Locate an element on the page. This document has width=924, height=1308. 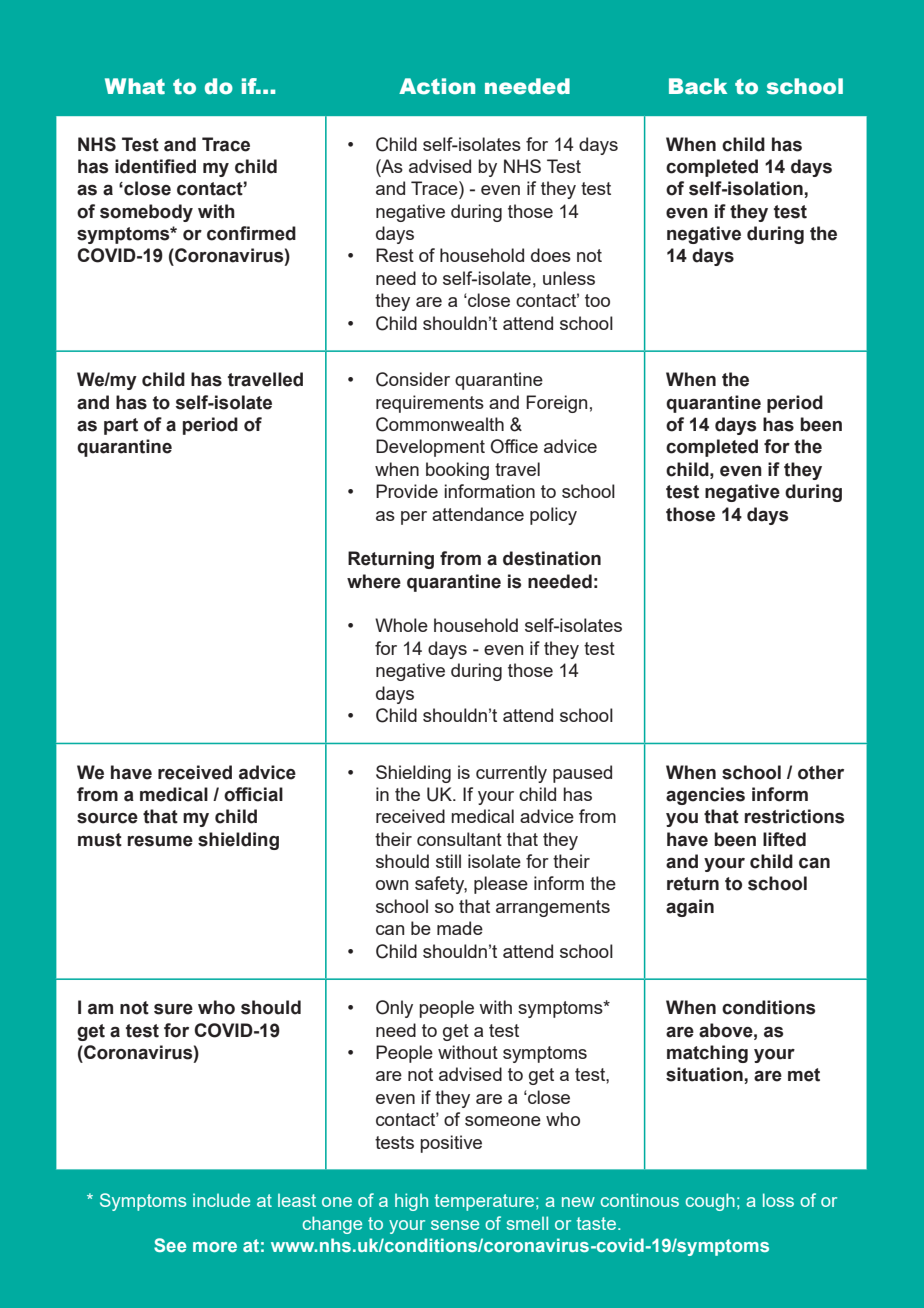
sense is located at coordinates (455, 1225).
